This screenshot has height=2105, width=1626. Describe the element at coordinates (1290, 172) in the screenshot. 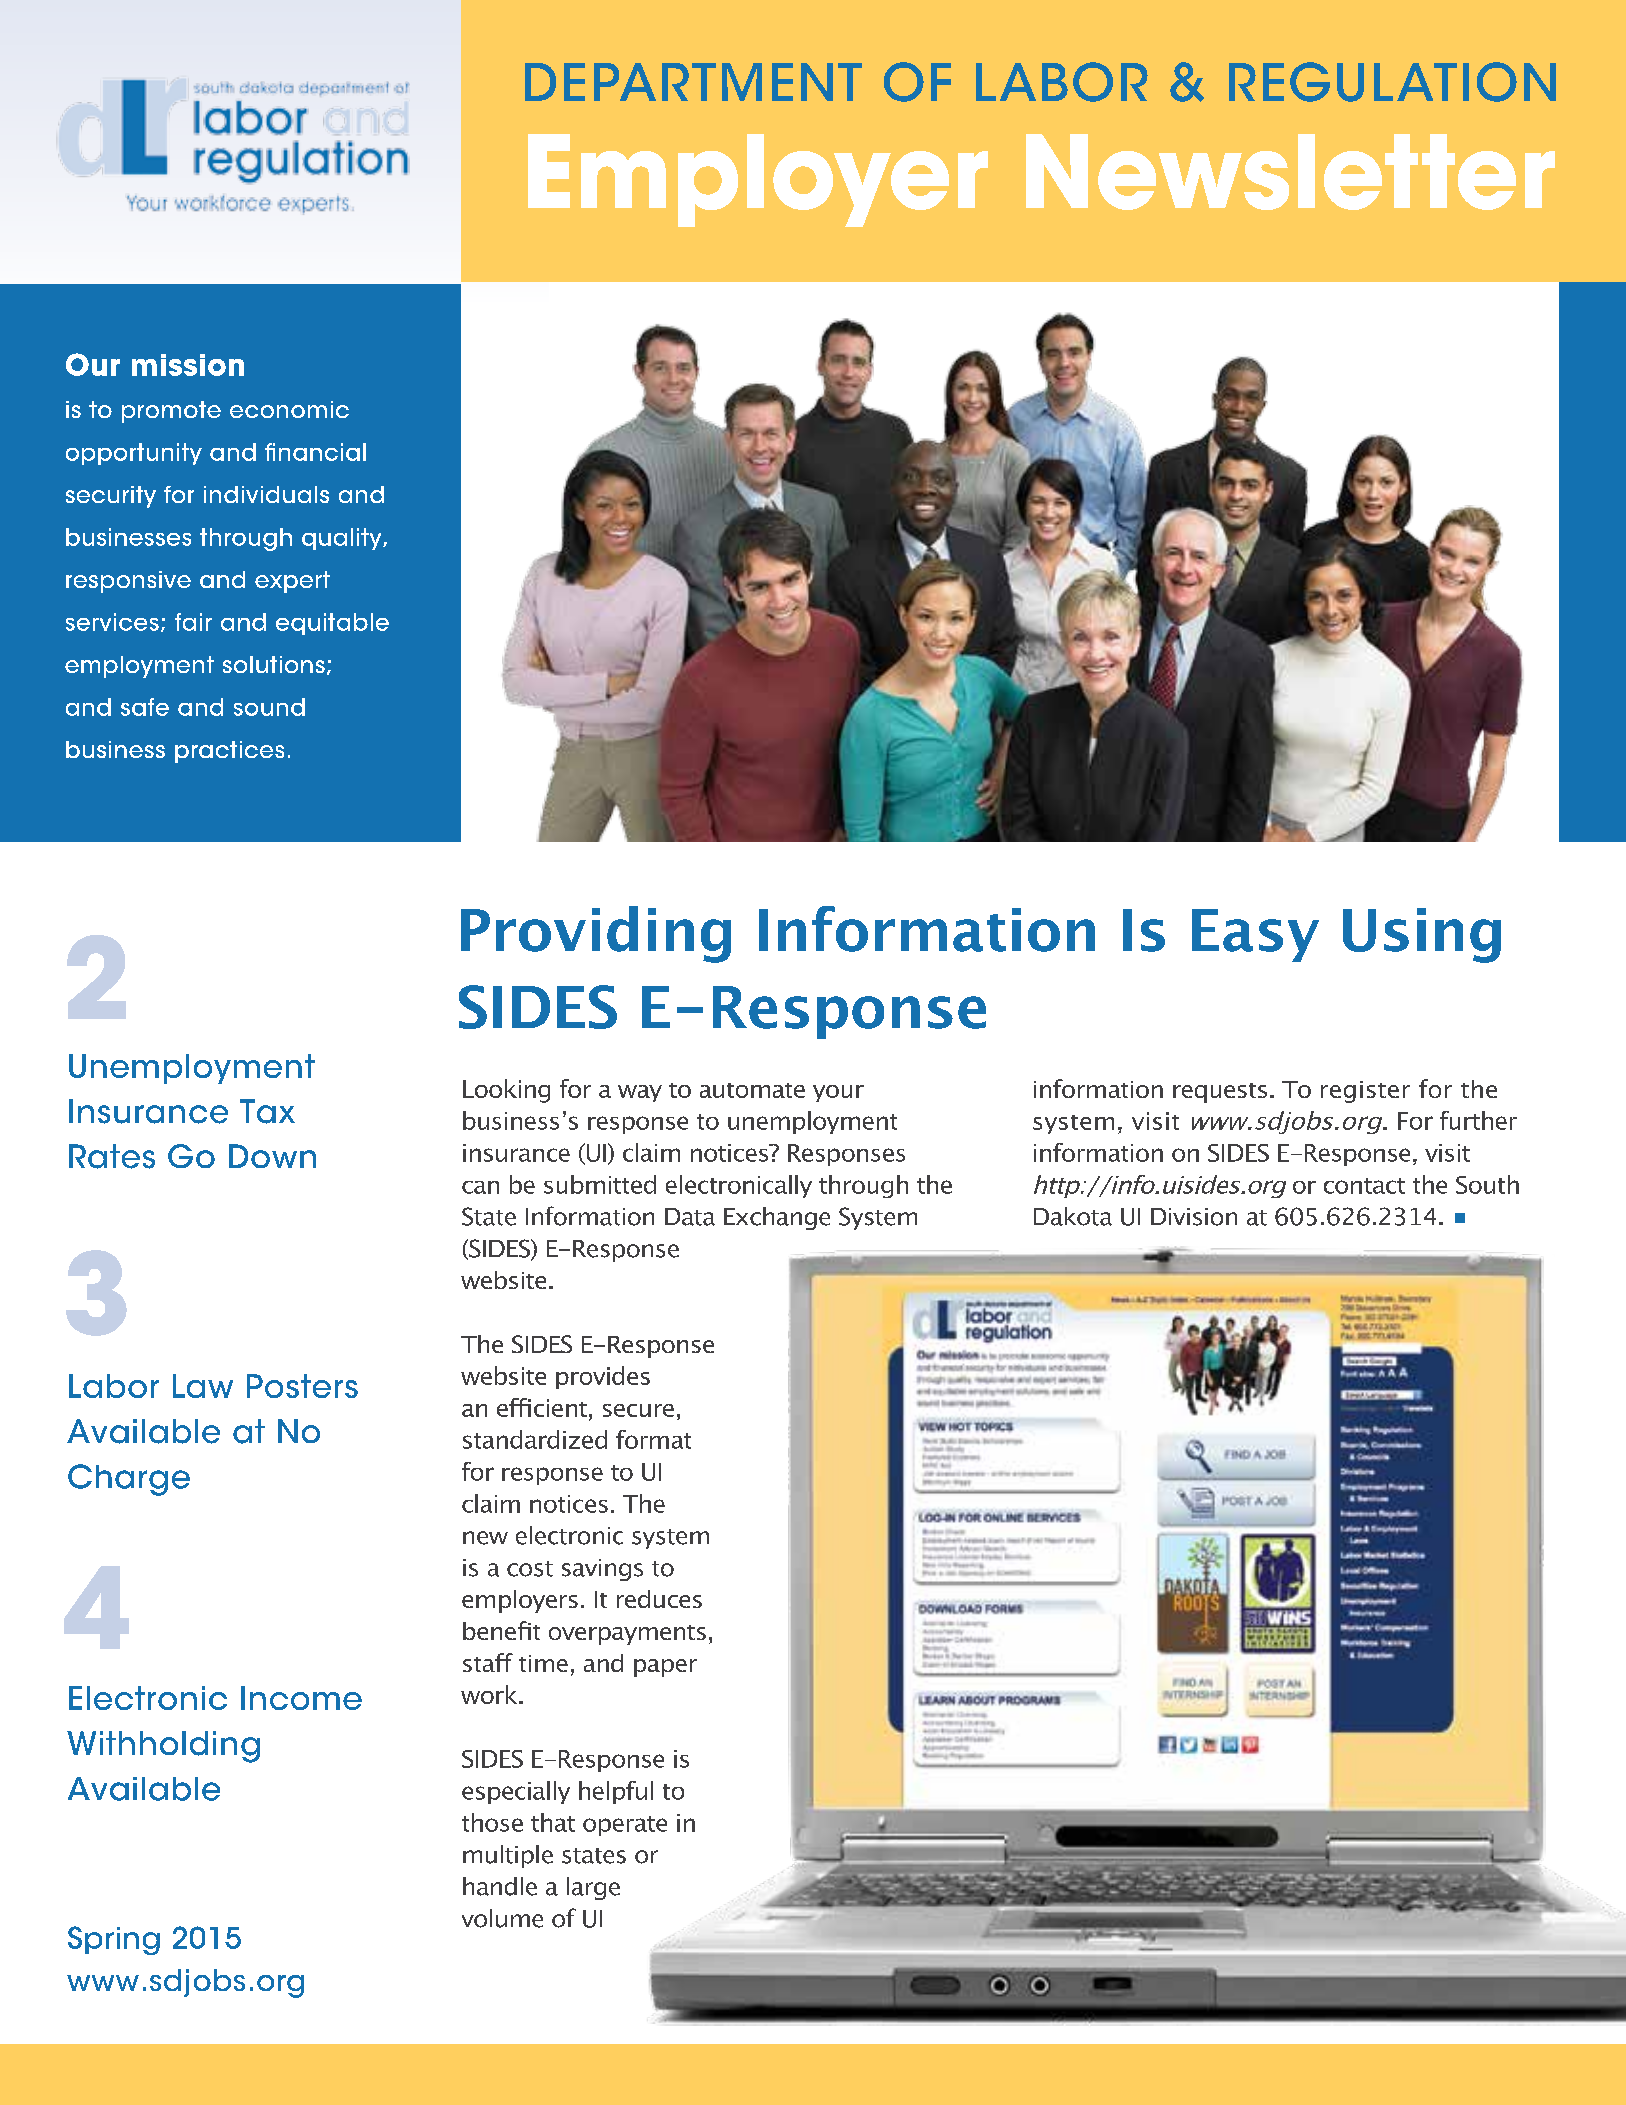

I see `Newsletter` at that location.
